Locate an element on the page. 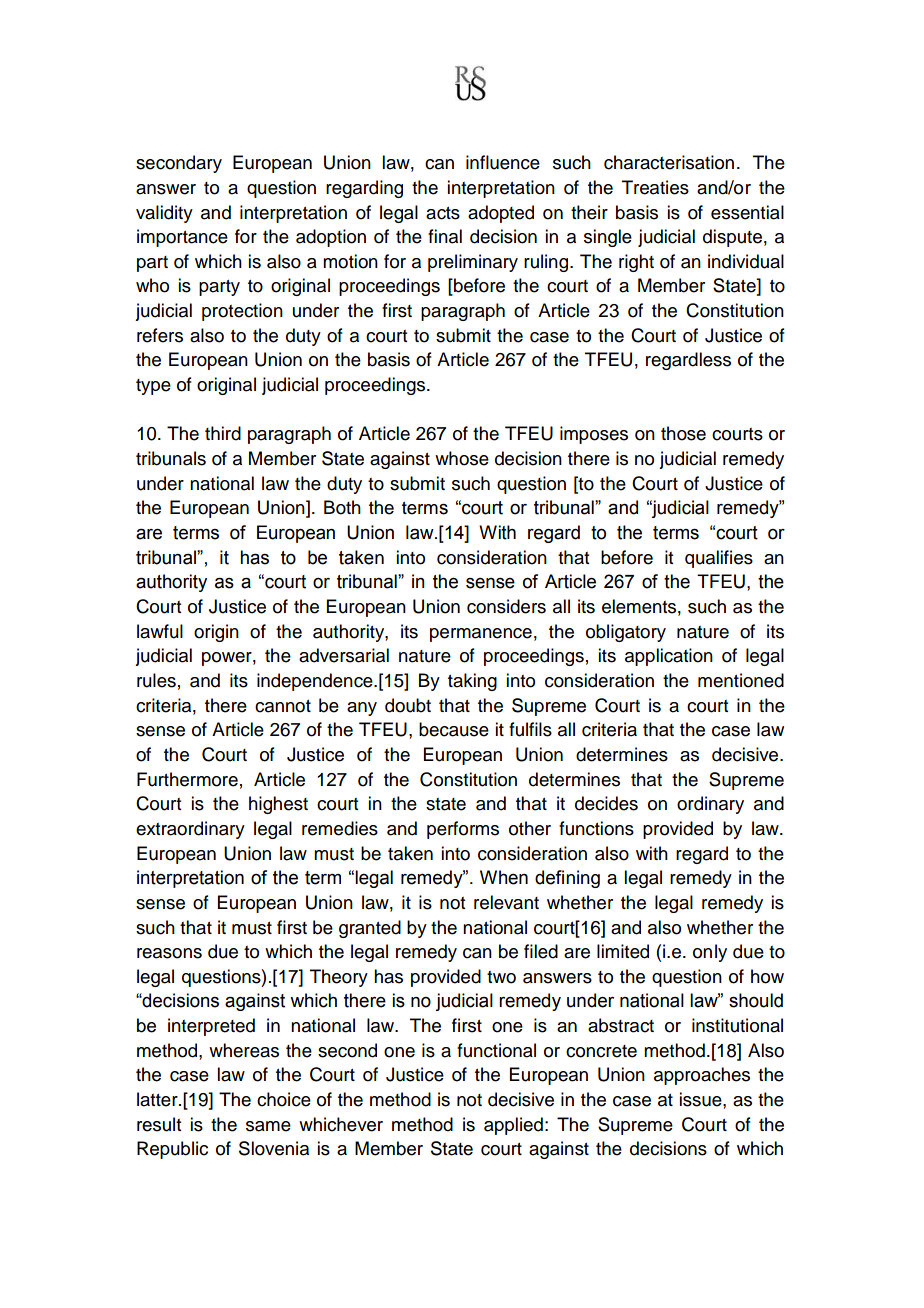 The image size is (924, 1308). acts is located at coordinates (443, 213).
